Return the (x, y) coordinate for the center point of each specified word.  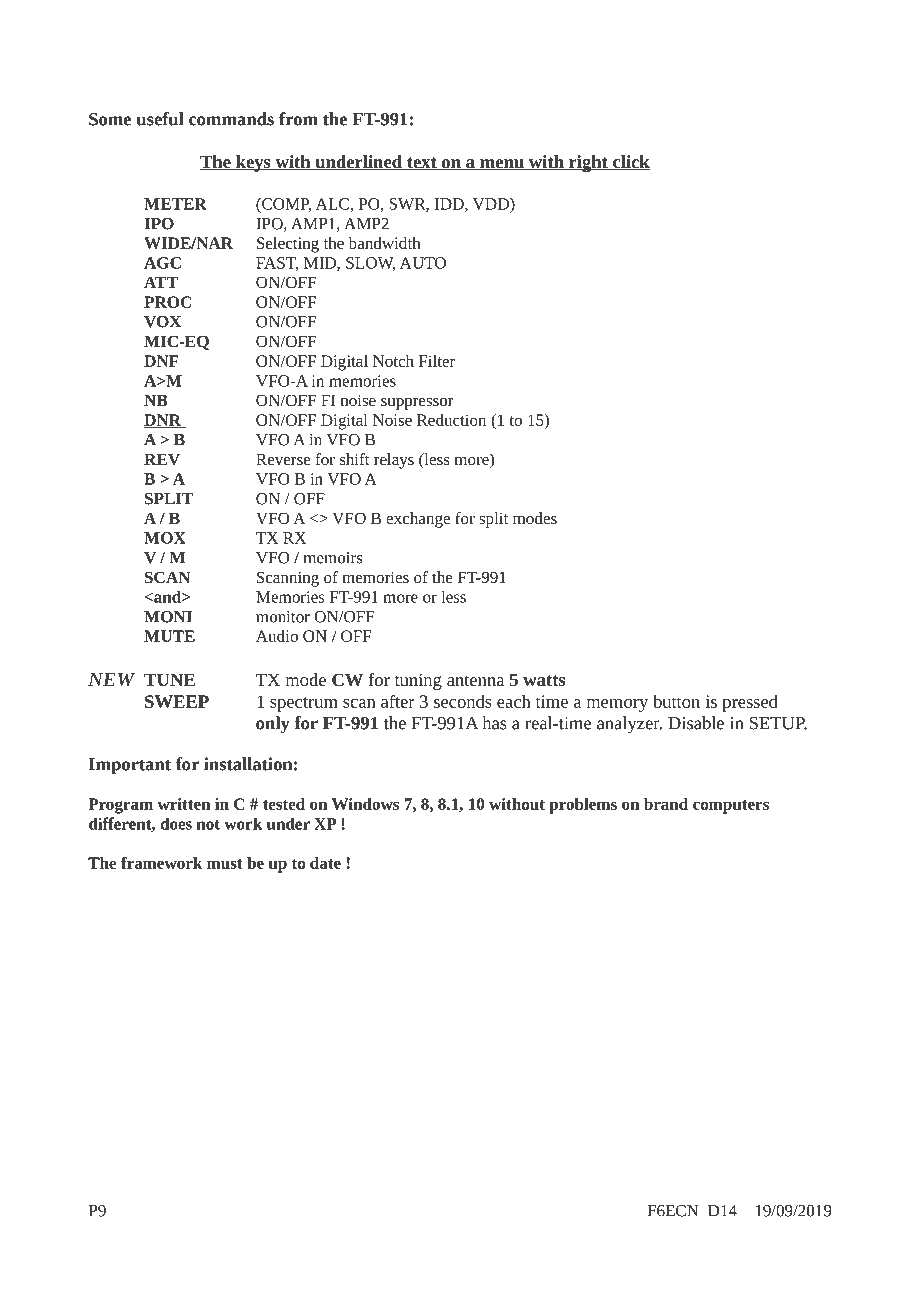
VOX (162, 322)
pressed (750, 703)
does (176, 823)
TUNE (169, 679)
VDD (492, 204)
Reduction (451, 420)
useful (160, 119)
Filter (437, 361)
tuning (418, 681)
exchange (418, 520)
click (630, 163)
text (422, 164)
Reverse (283, 459)
